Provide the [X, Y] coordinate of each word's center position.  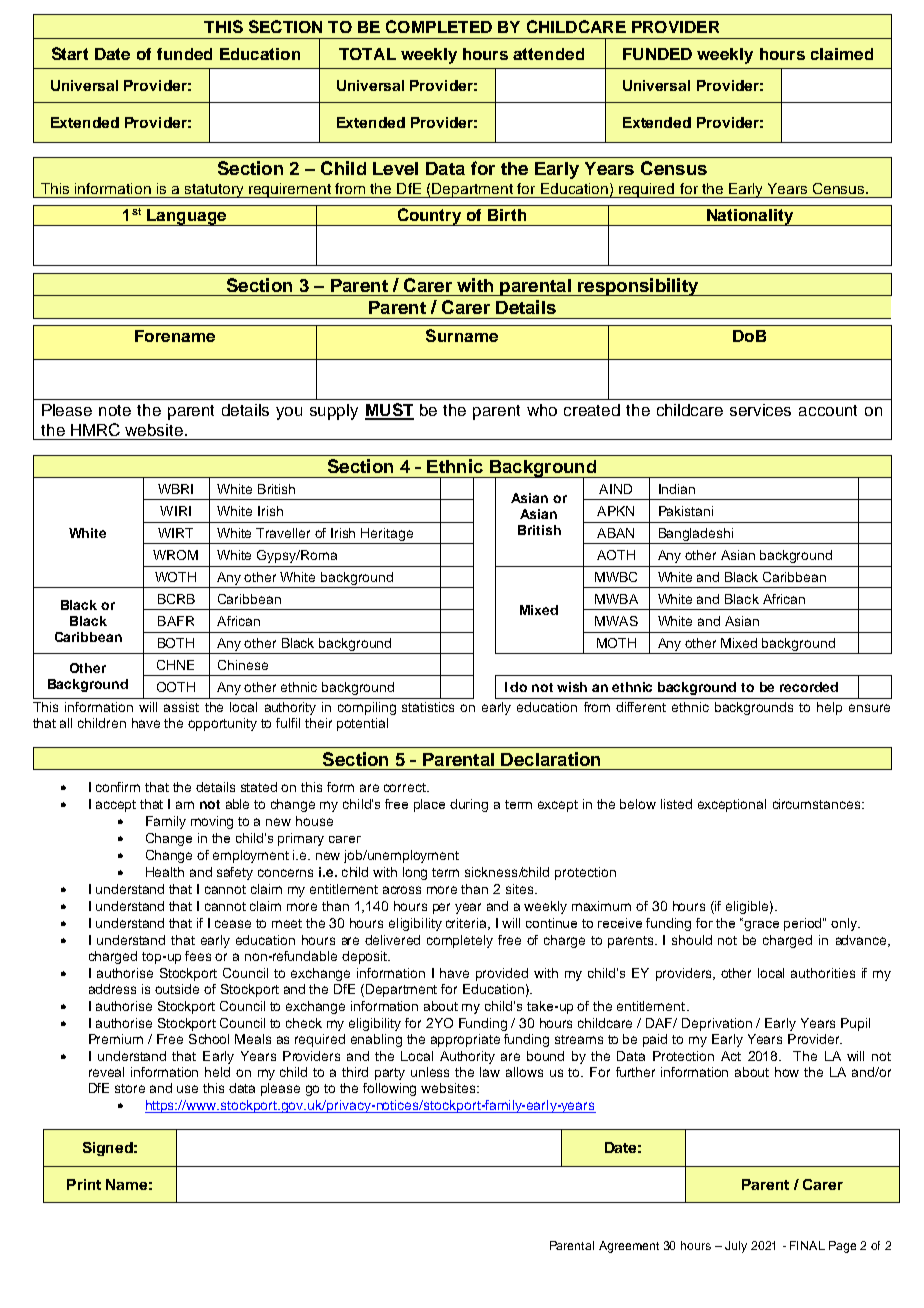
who [542, 410]
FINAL [807, 1245]
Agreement [629, 1247]
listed [676, 804]
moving [212, 822]
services [760, 410]
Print [84, 1184]
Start [70, 53]
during [469, 805]
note [115, 410]
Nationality [750, 217]
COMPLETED [439, 26]
